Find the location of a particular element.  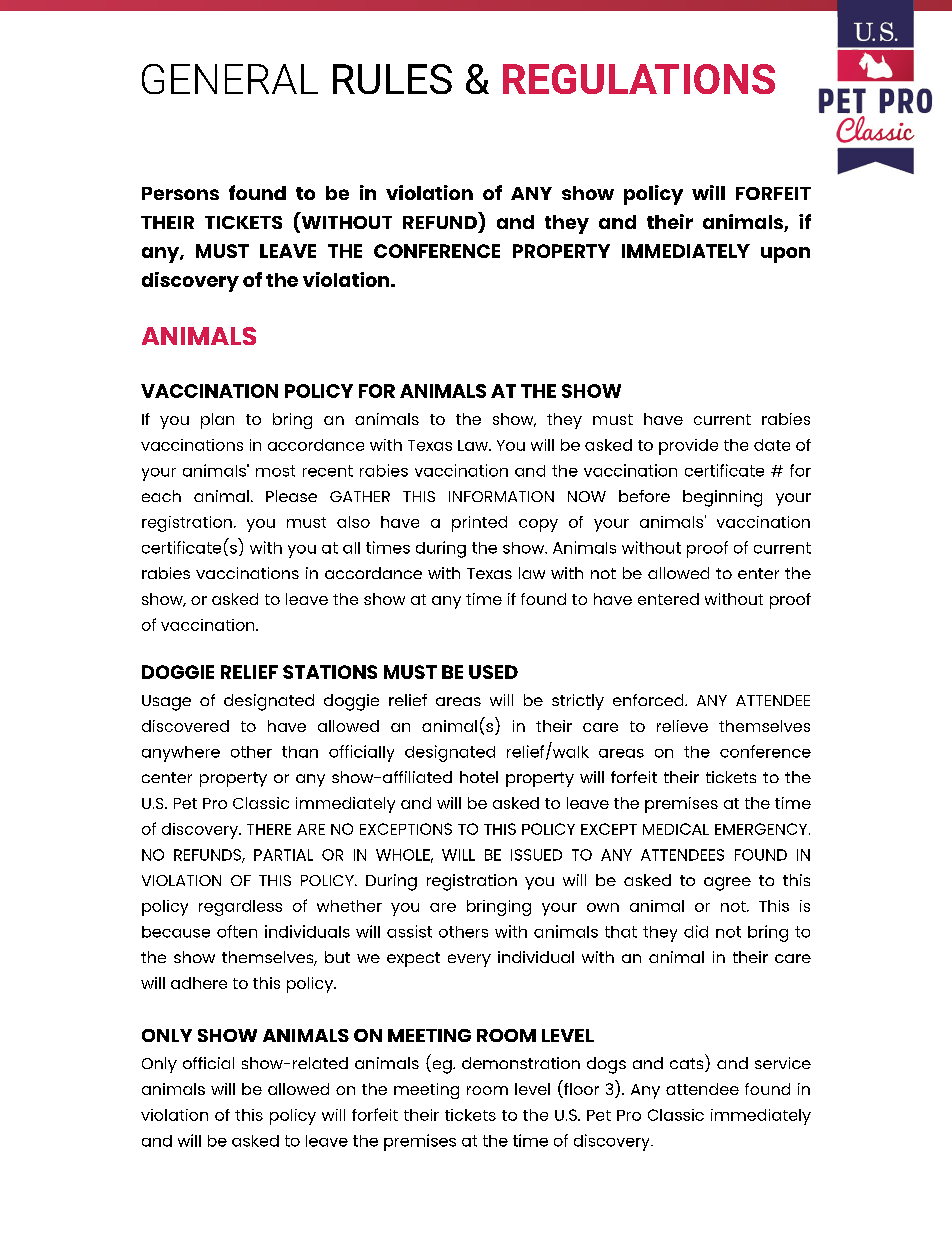

beginning is located at coordinates (722, 498).
